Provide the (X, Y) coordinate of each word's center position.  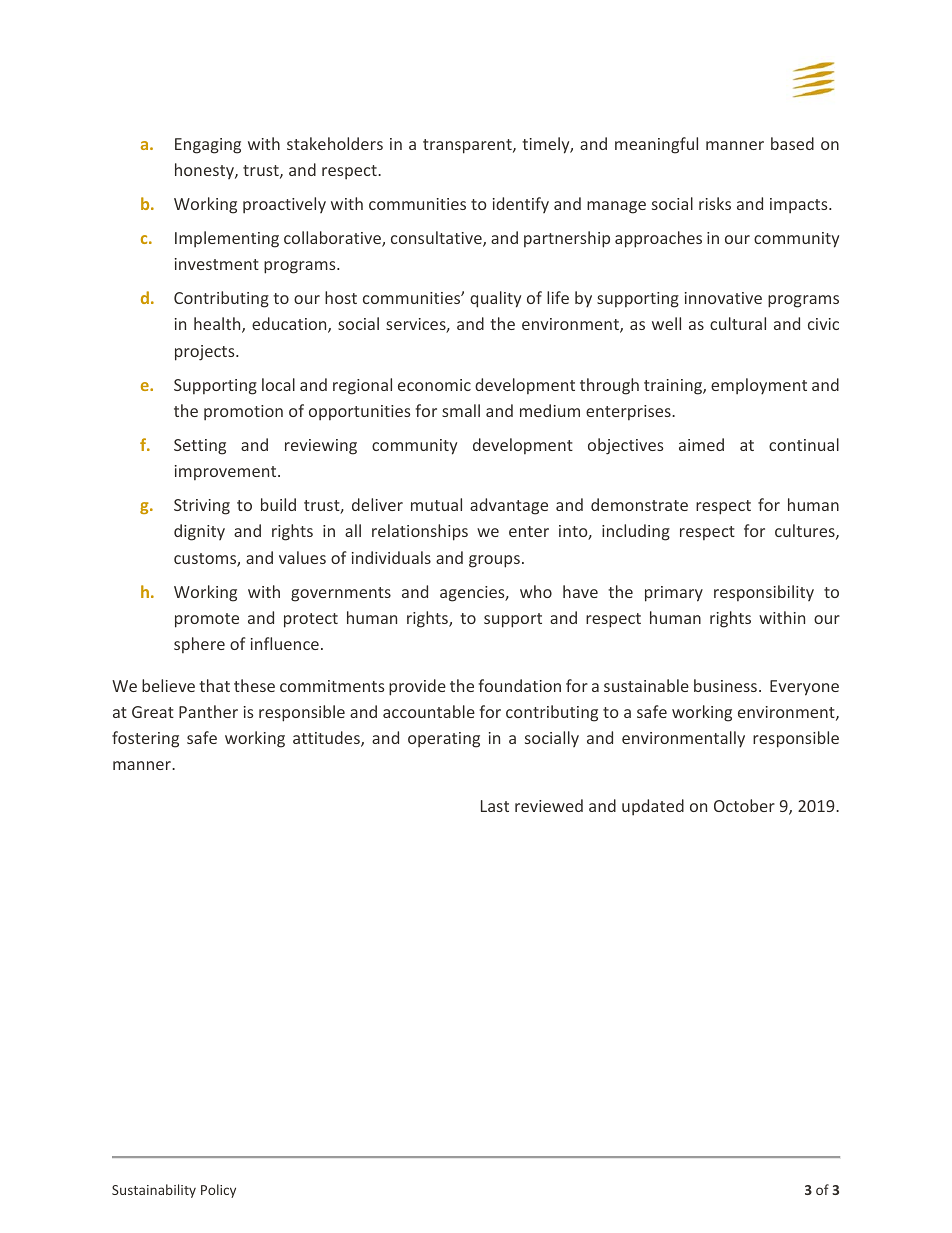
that (214, 685)
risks (715, 203)
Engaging (208, 146)
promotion (243, 413)
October (744, 805)
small (461, 410)
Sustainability (154, 1191)
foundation (519, 685)
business (725, 685)
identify (521, 205)
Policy (218, 1191)
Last (495, 806)
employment (759, 386)
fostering (145, 739)
